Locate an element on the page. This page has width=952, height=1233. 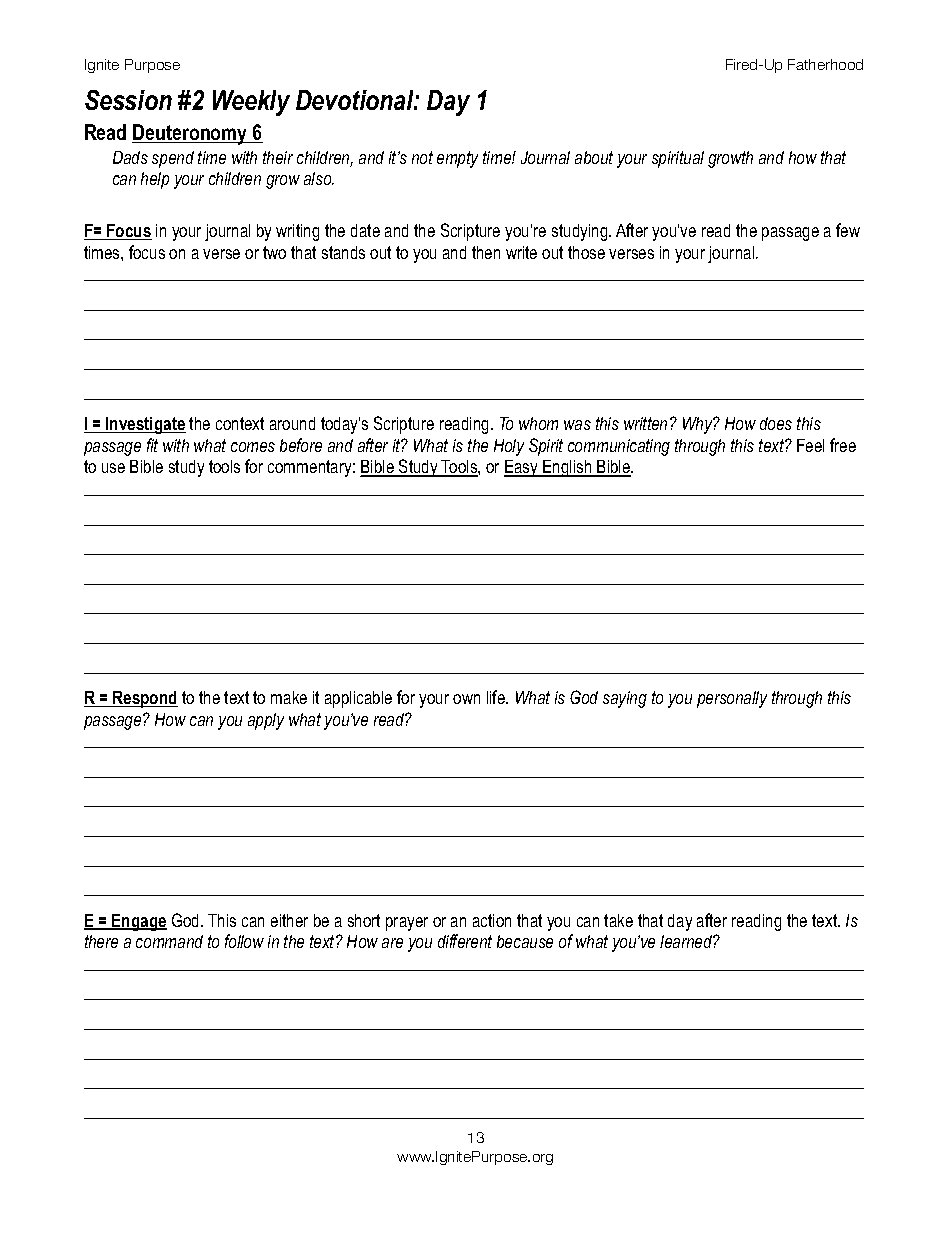
Feel is located at coordinates (810, 445).
